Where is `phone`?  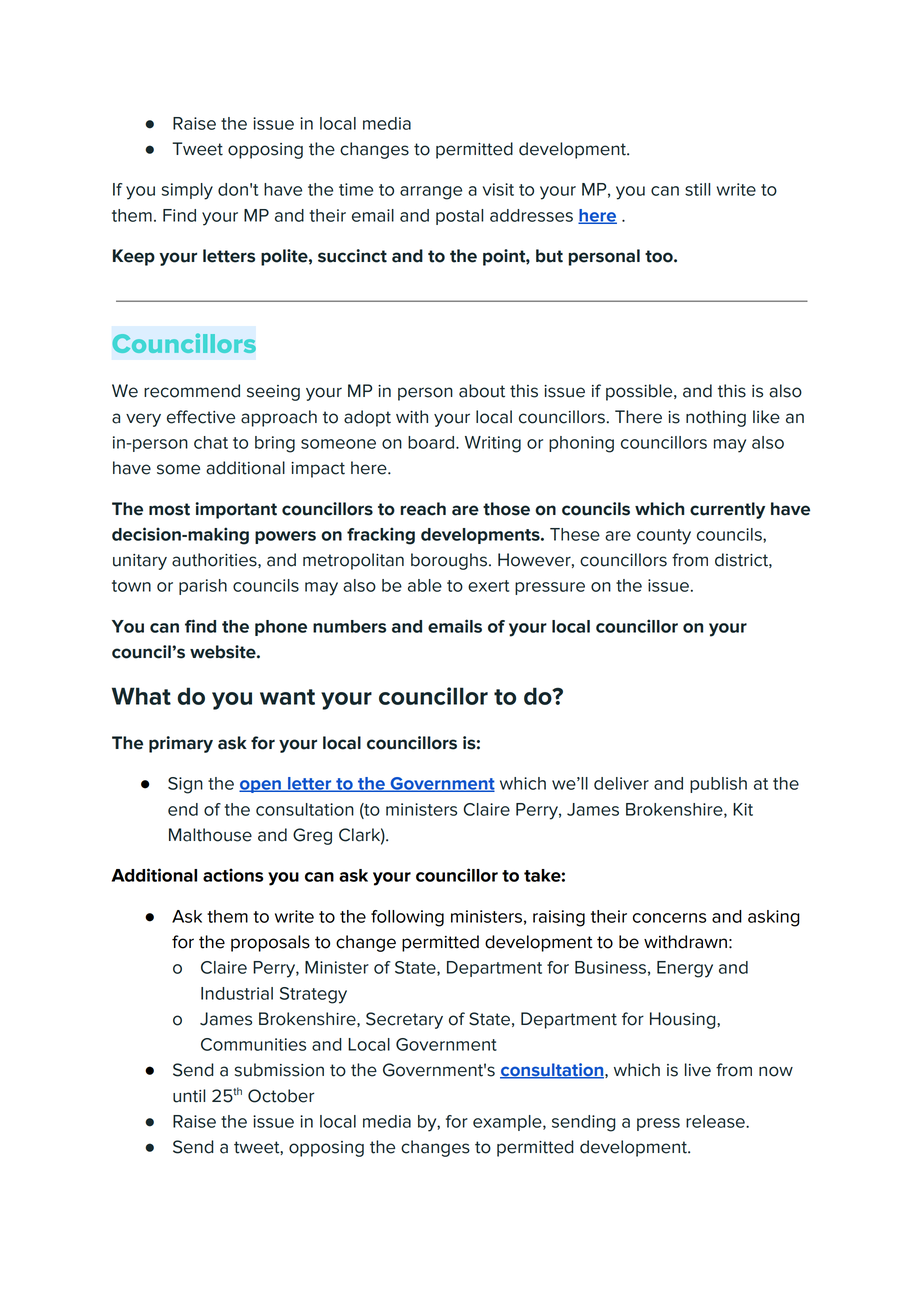 phone is located at coordinates (281, 628).
